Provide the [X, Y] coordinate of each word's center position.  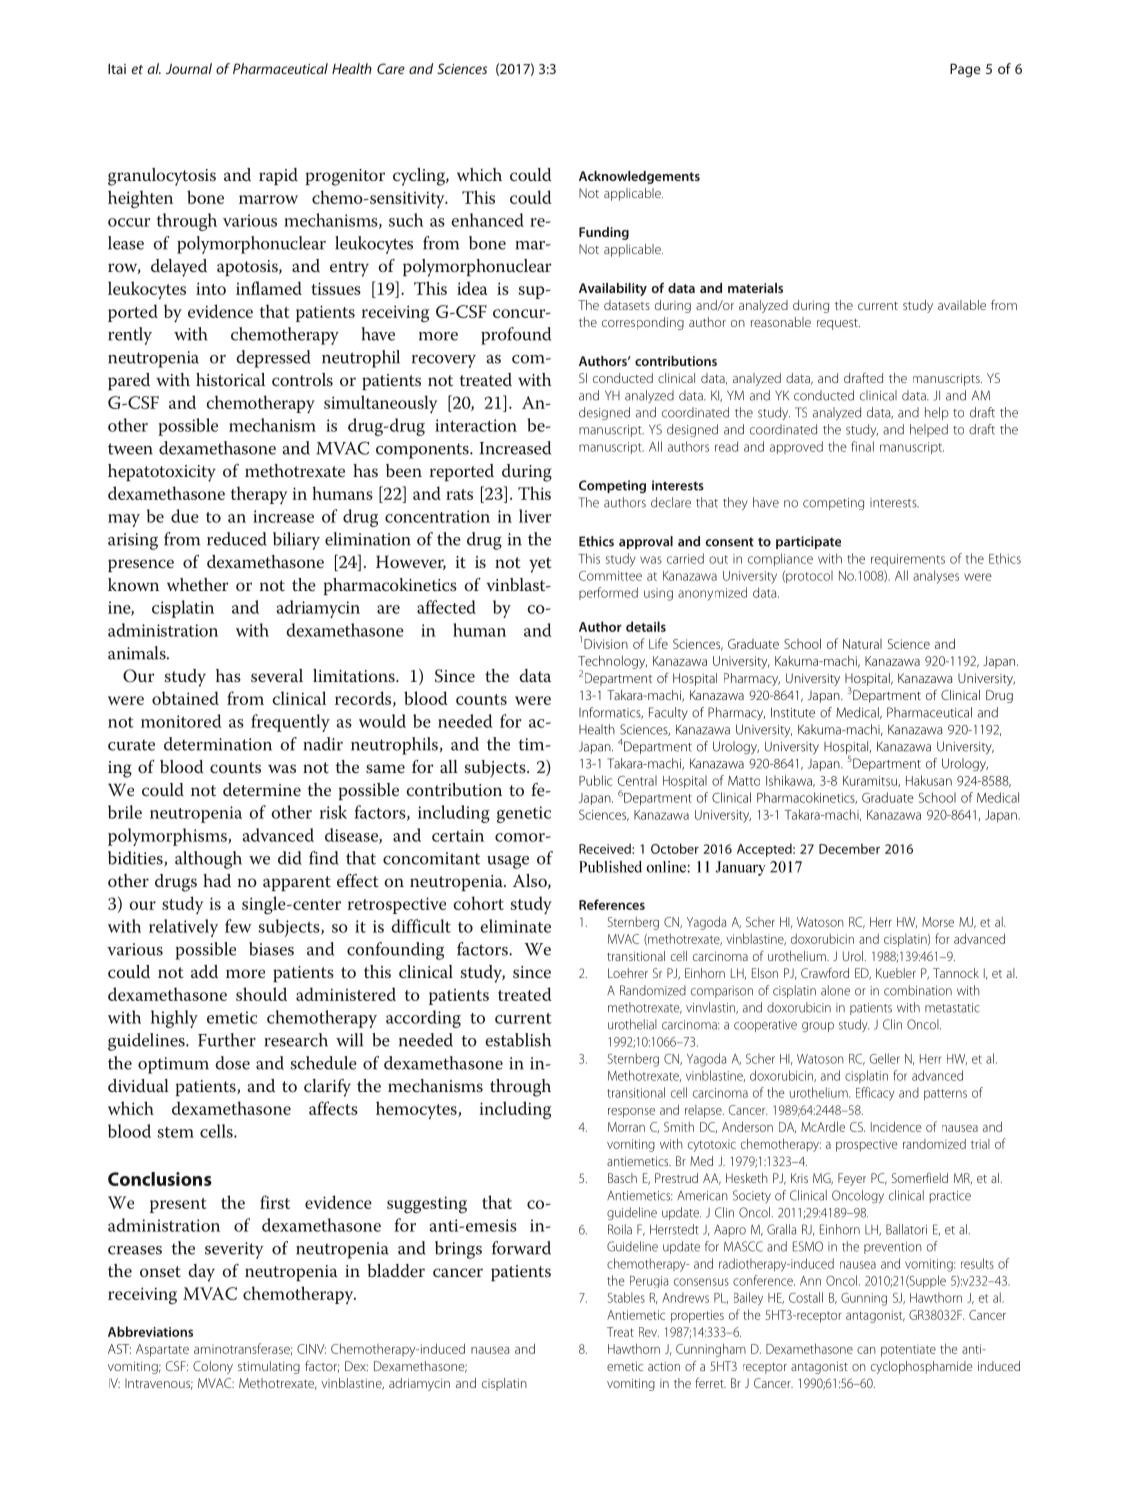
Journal [189, 68]
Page [965, 70]
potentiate [908, 1350]
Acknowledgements [639, 177]
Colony [213, 1367]
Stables [626, 1297]
